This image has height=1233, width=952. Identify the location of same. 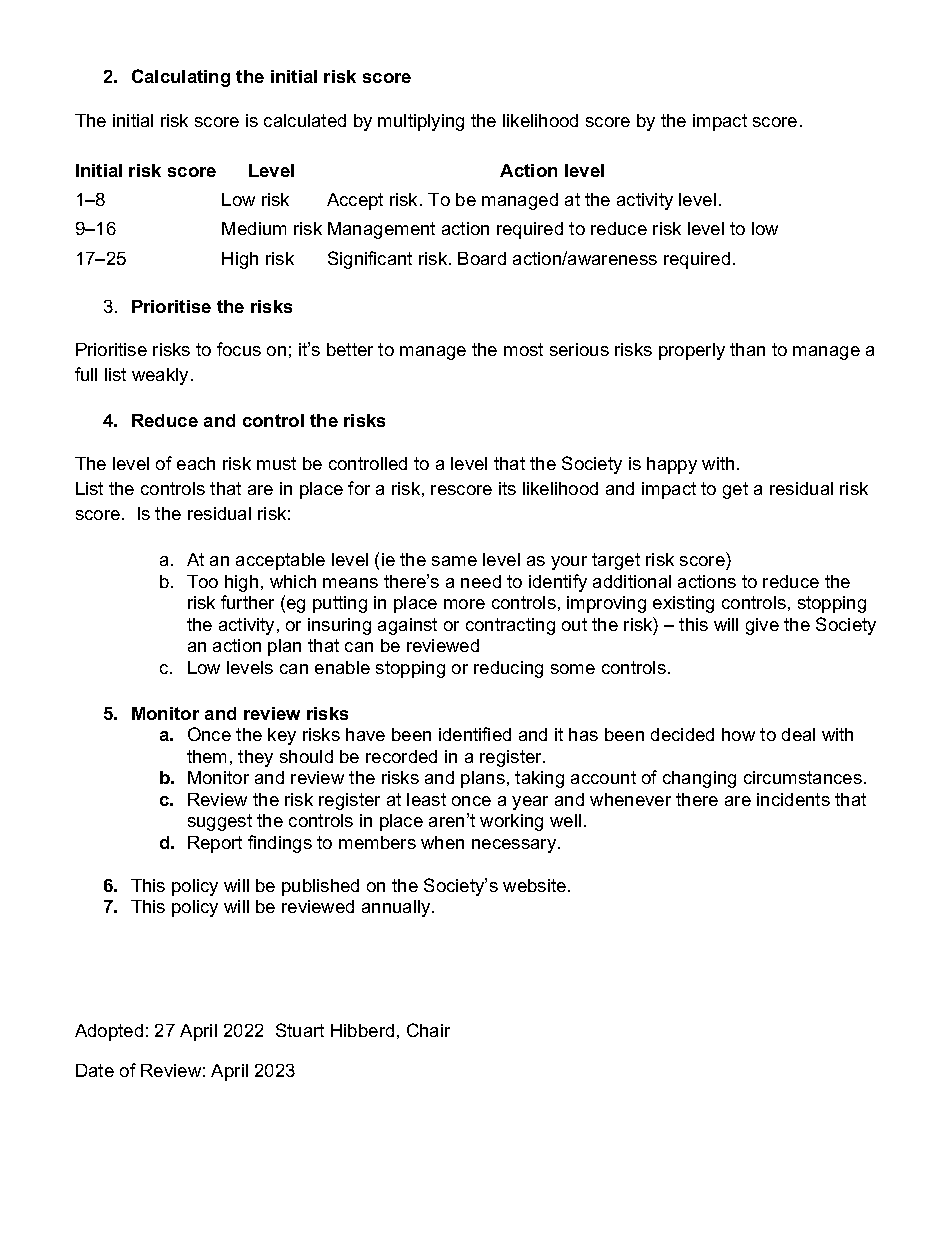
(454, 561).
